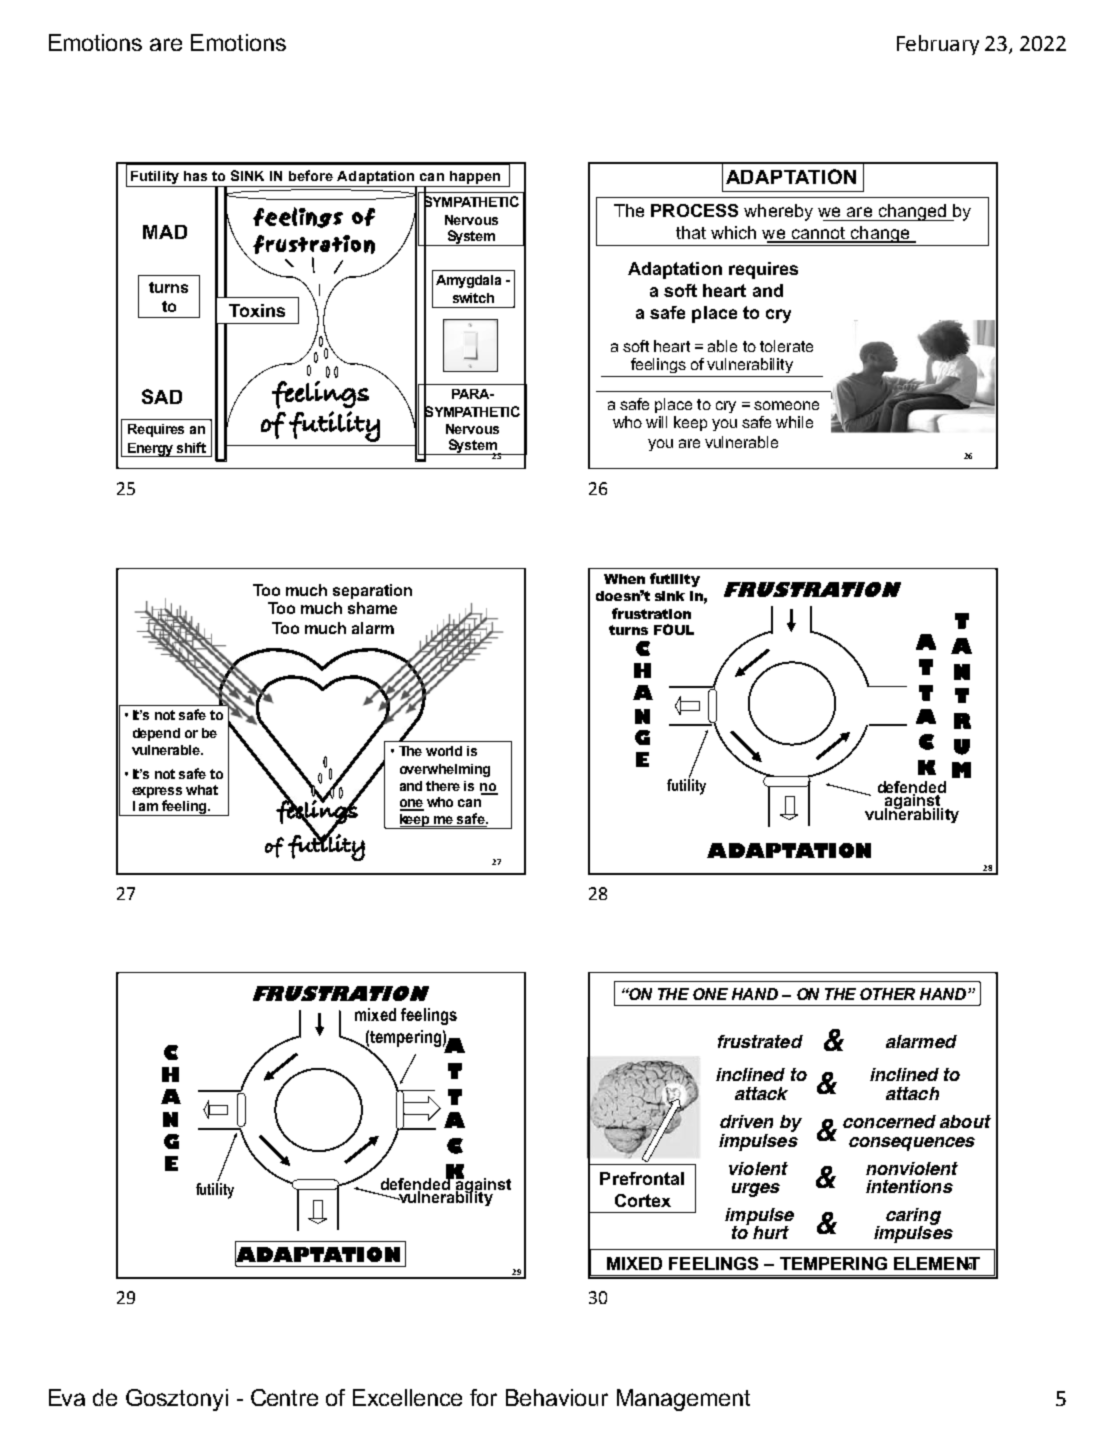 This screenshot has height=1441, width=1114. What do you see at coordinates (195, 176) in the screenshot?
I see `has` at bounding box center [195, 176].
